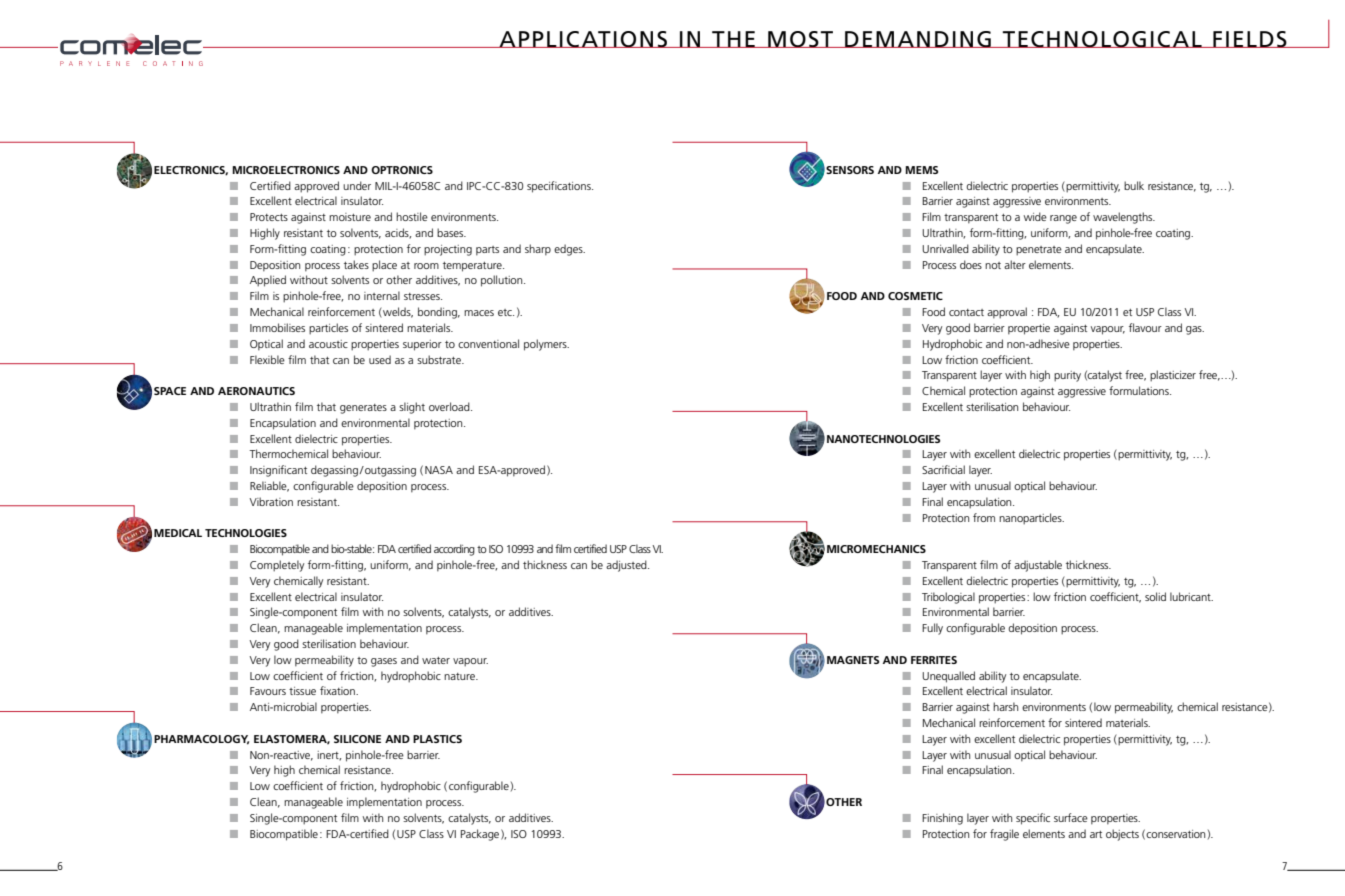 This page has width=1345, height=896. I want to click on Finishing, so click(942, 819).
